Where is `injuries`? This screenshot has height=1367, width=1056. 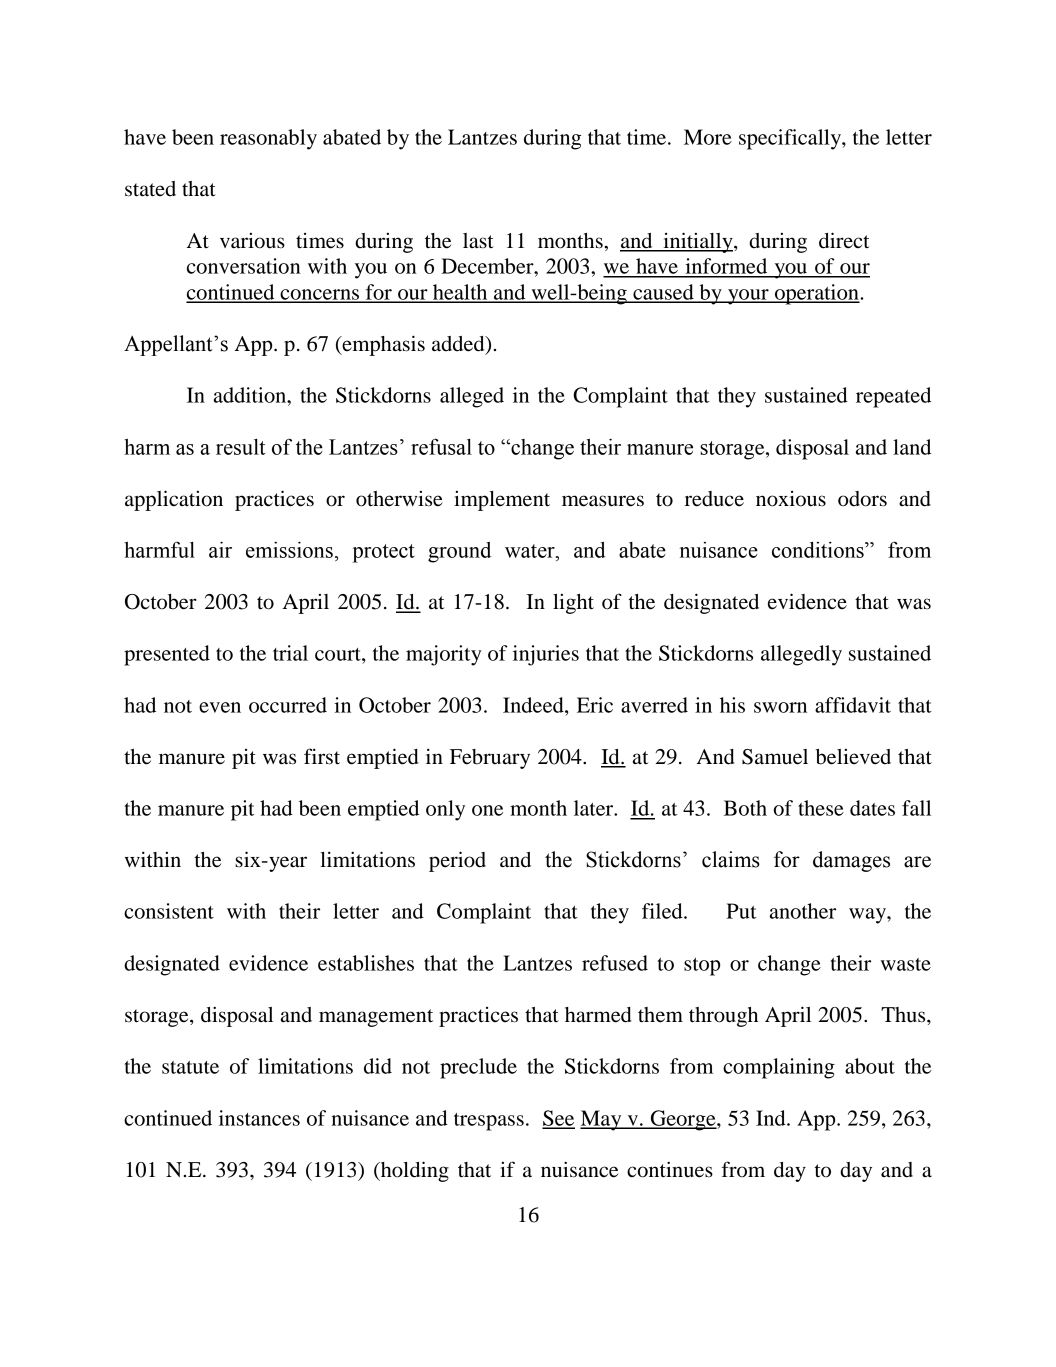
injuries is located at coordinates (546, 655).
